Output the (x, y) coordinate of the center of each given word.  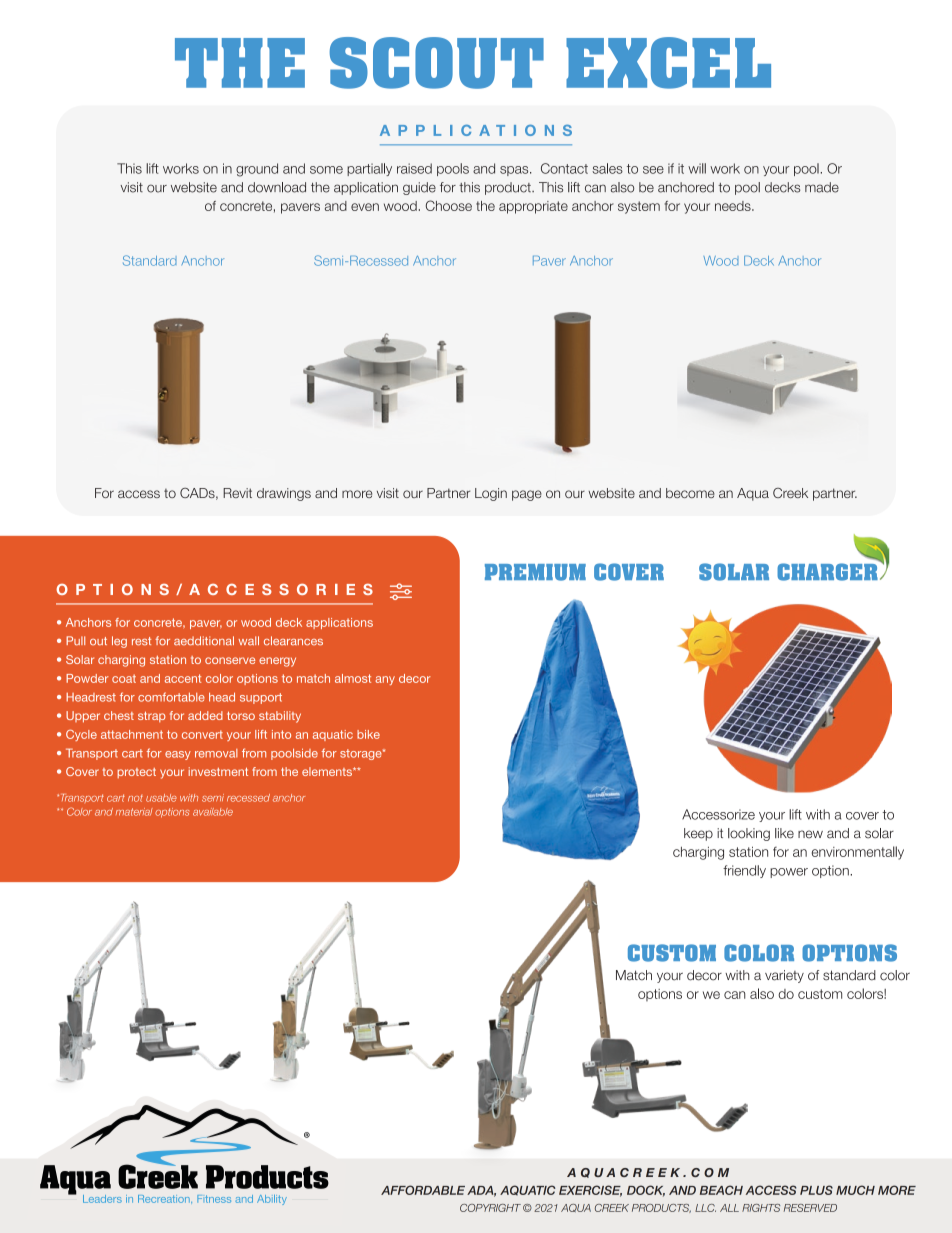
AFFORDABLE (423, 1190)
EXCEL (668, 63)
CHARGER (828, 571)
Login (491, 494)
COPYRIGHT (490, 1208)
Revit (237, 493)
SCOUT (437, 63)
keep (698, 834)
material (134, 812)
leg (119, 642)
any (385, 680)
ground (257, 170)
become (690, 493)
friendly (744, 871)
